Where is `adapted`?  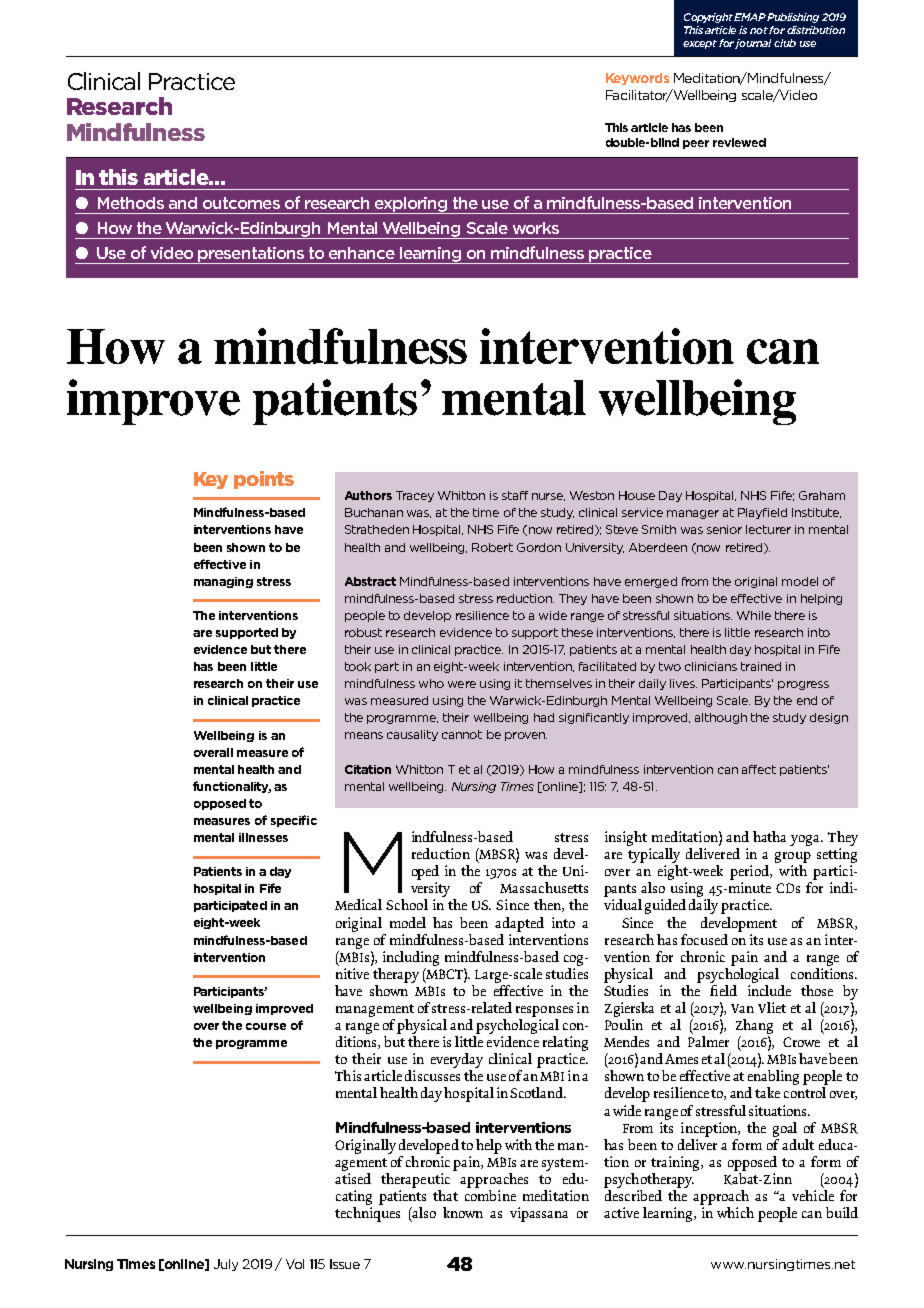
adapted is located at coordinates (519, 924).
